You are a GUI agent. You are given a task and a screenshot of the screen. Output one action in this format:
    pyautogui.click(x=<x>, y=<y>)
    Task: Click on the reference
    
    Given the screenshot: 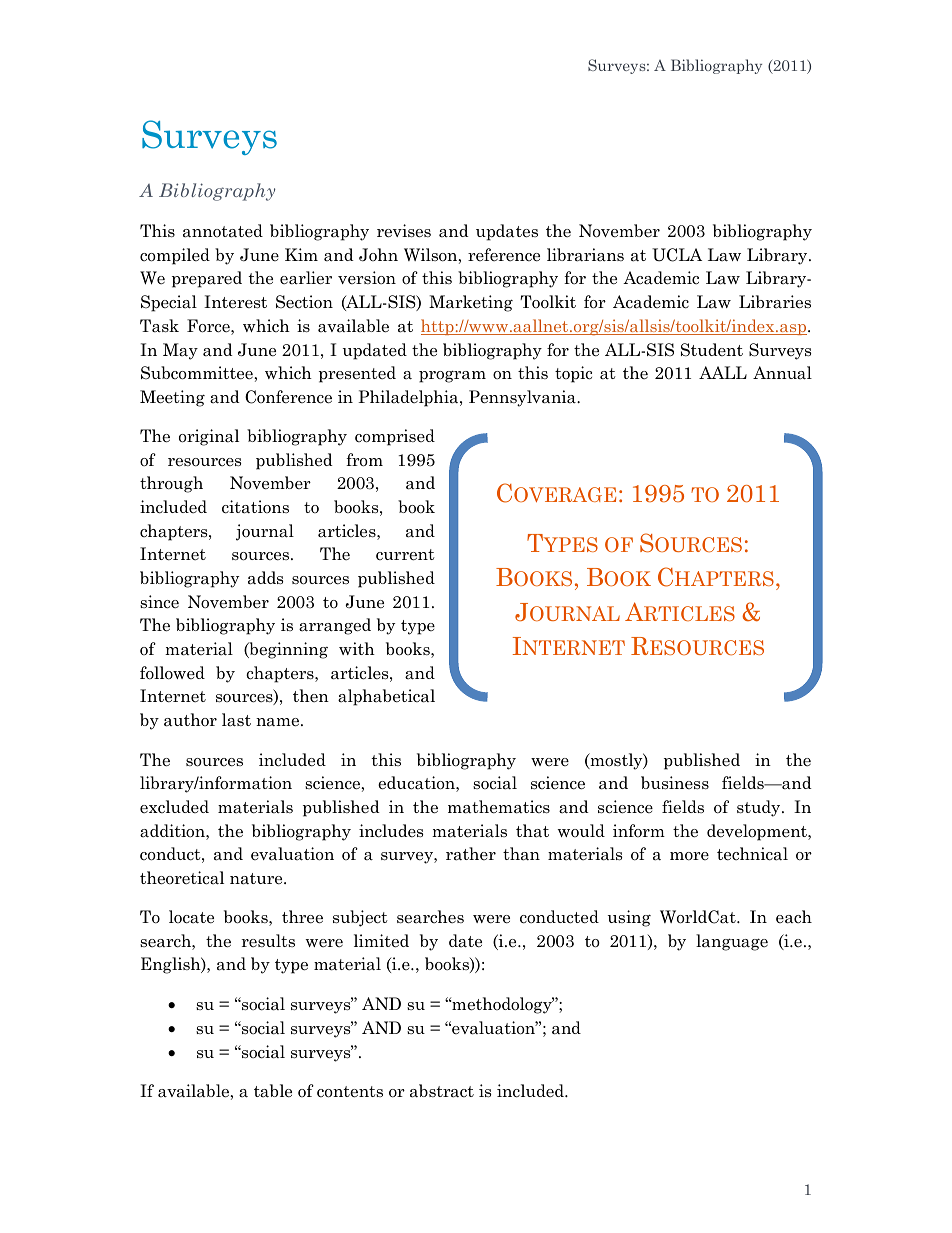 What is the action you would take?
    pyautogui.click(x=504, y=255)
